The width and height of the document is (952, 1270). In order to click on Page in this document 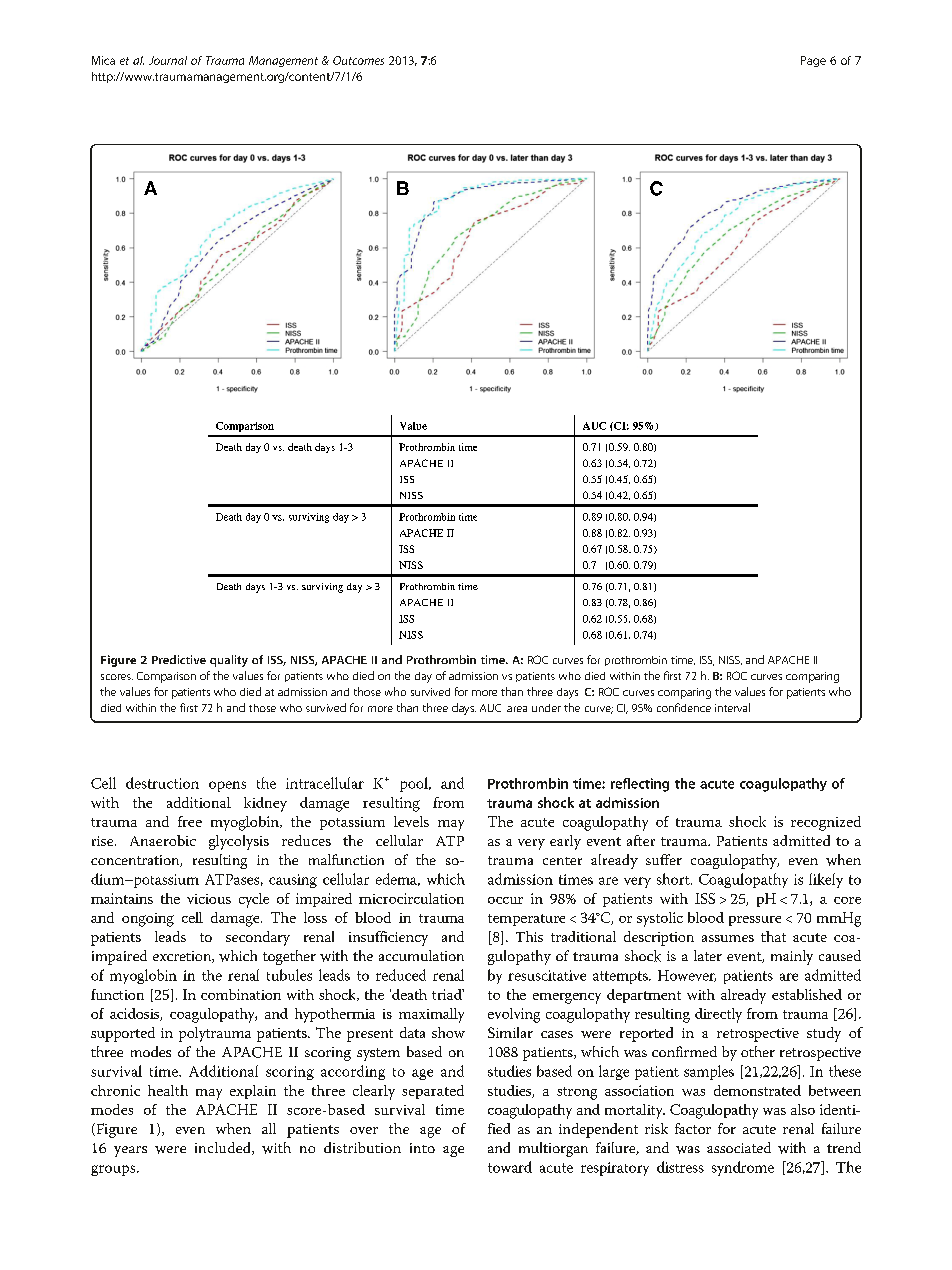, I will do `click(813, 61)`.
